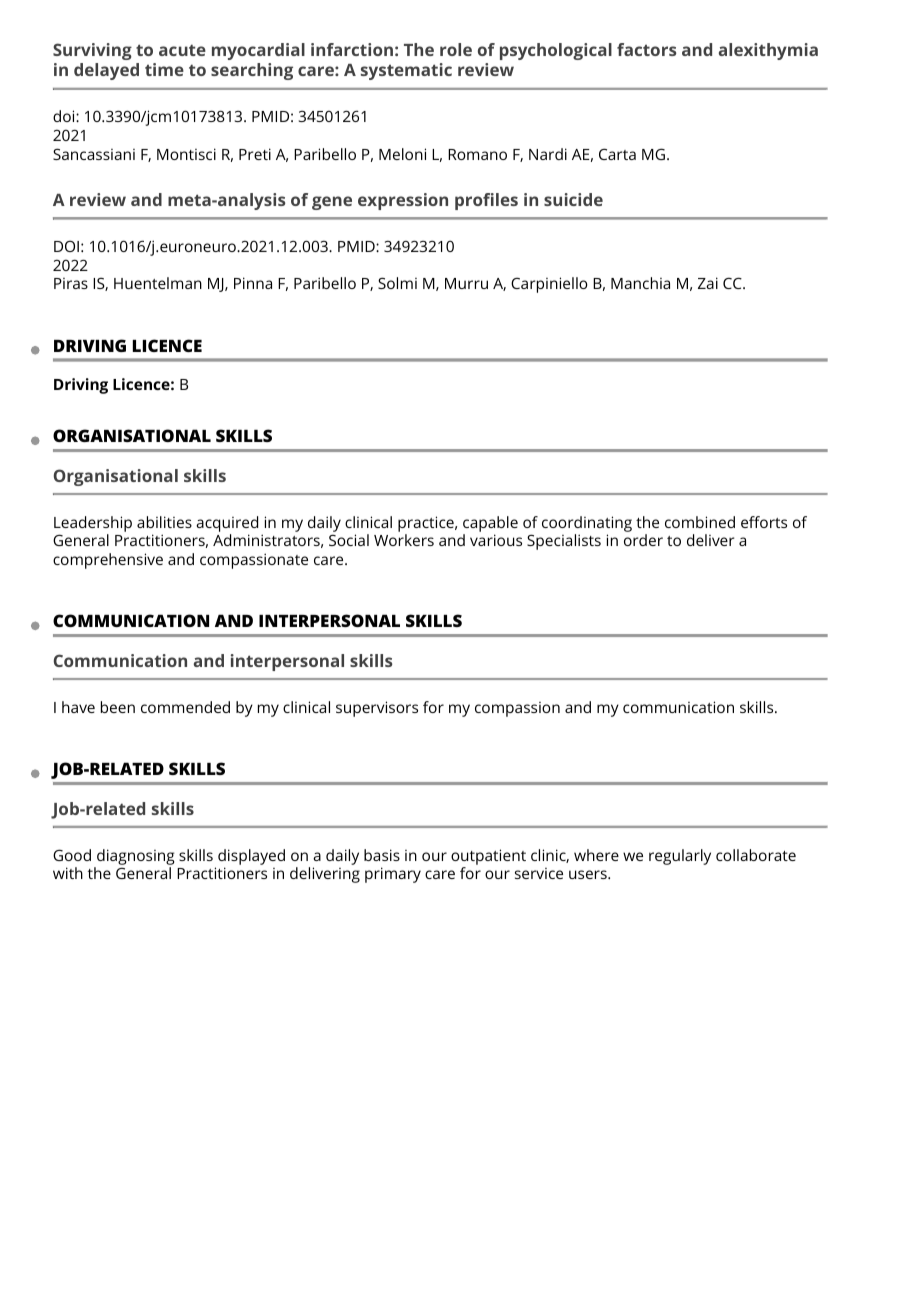 This screenshot has width=924, height=1307. I want to click on diagnosing, so click(135, 857).
